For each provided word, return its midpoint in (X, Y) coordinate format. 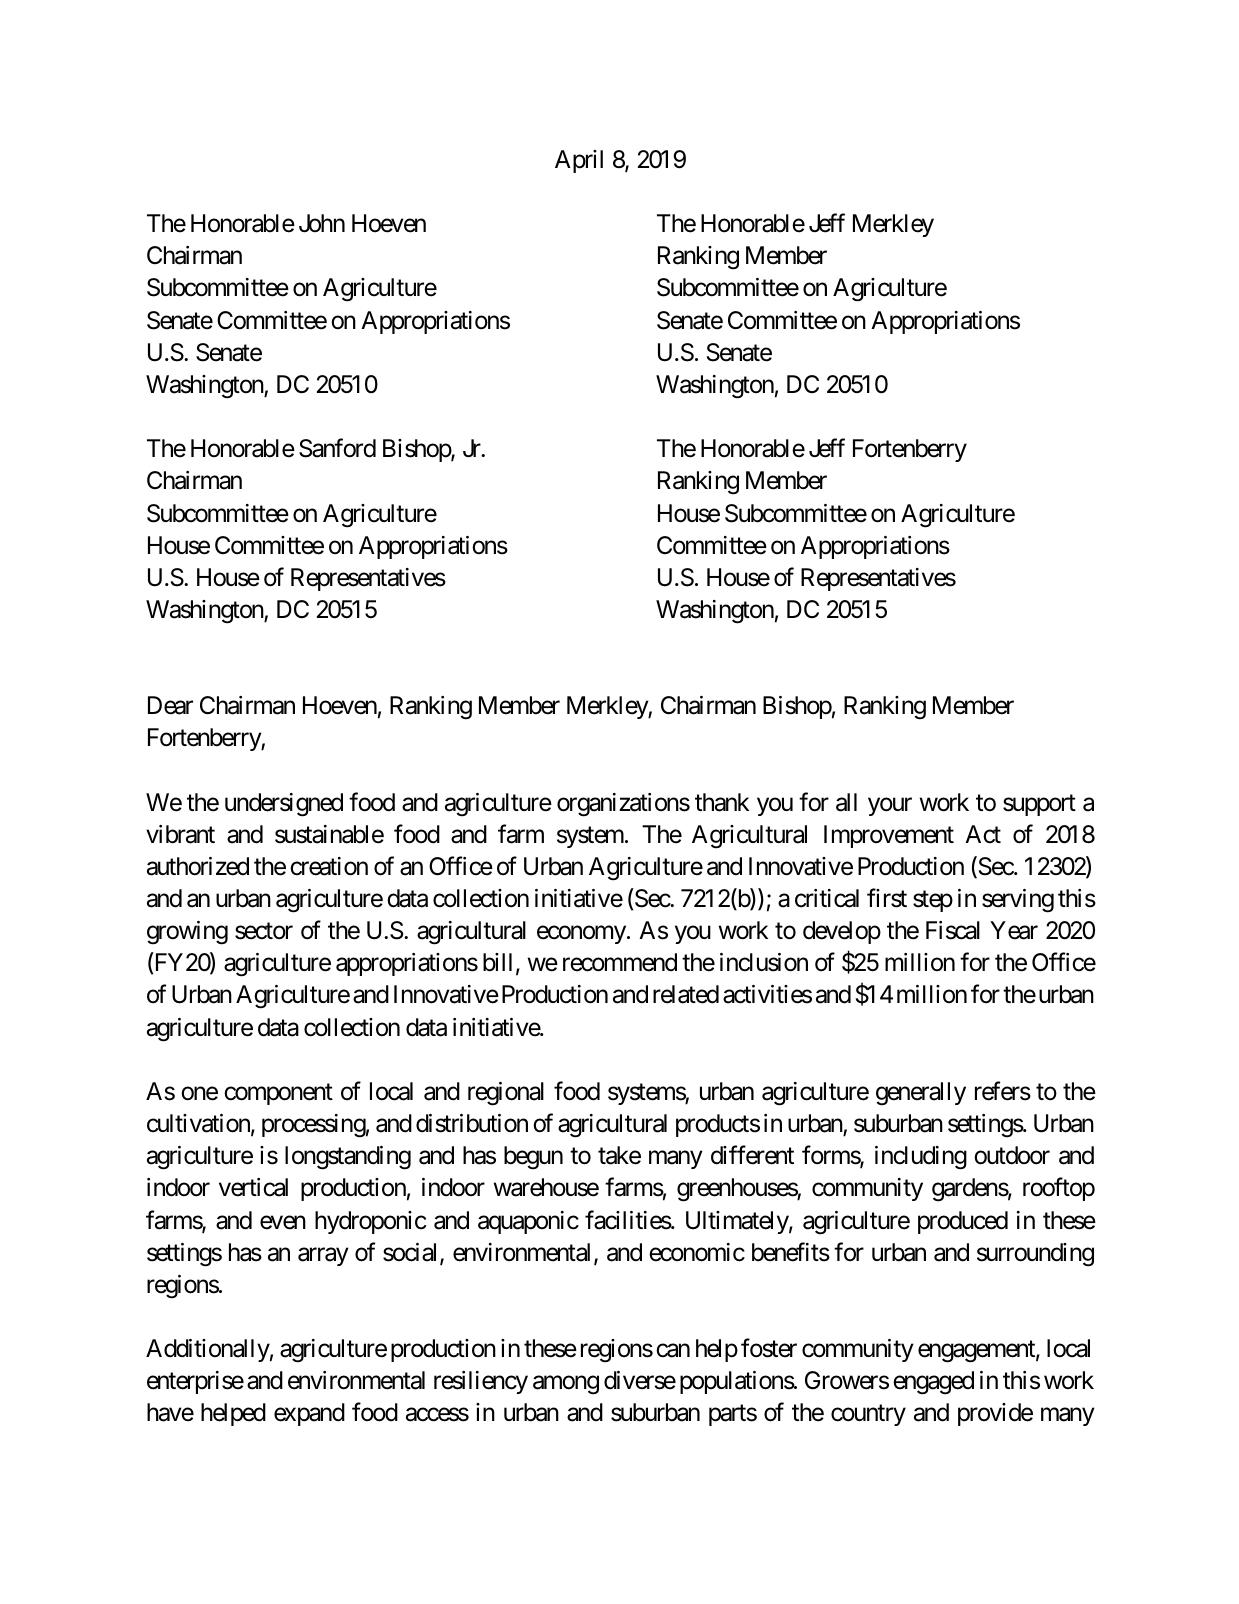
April (579, 161)
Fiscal (953, 930)
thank (722, 802)
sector (264, 931)
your (890, 807)
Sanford (337, 448)
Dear (170, 705)
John (322, 223)
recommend (620, 962)
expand (309, 1414)
